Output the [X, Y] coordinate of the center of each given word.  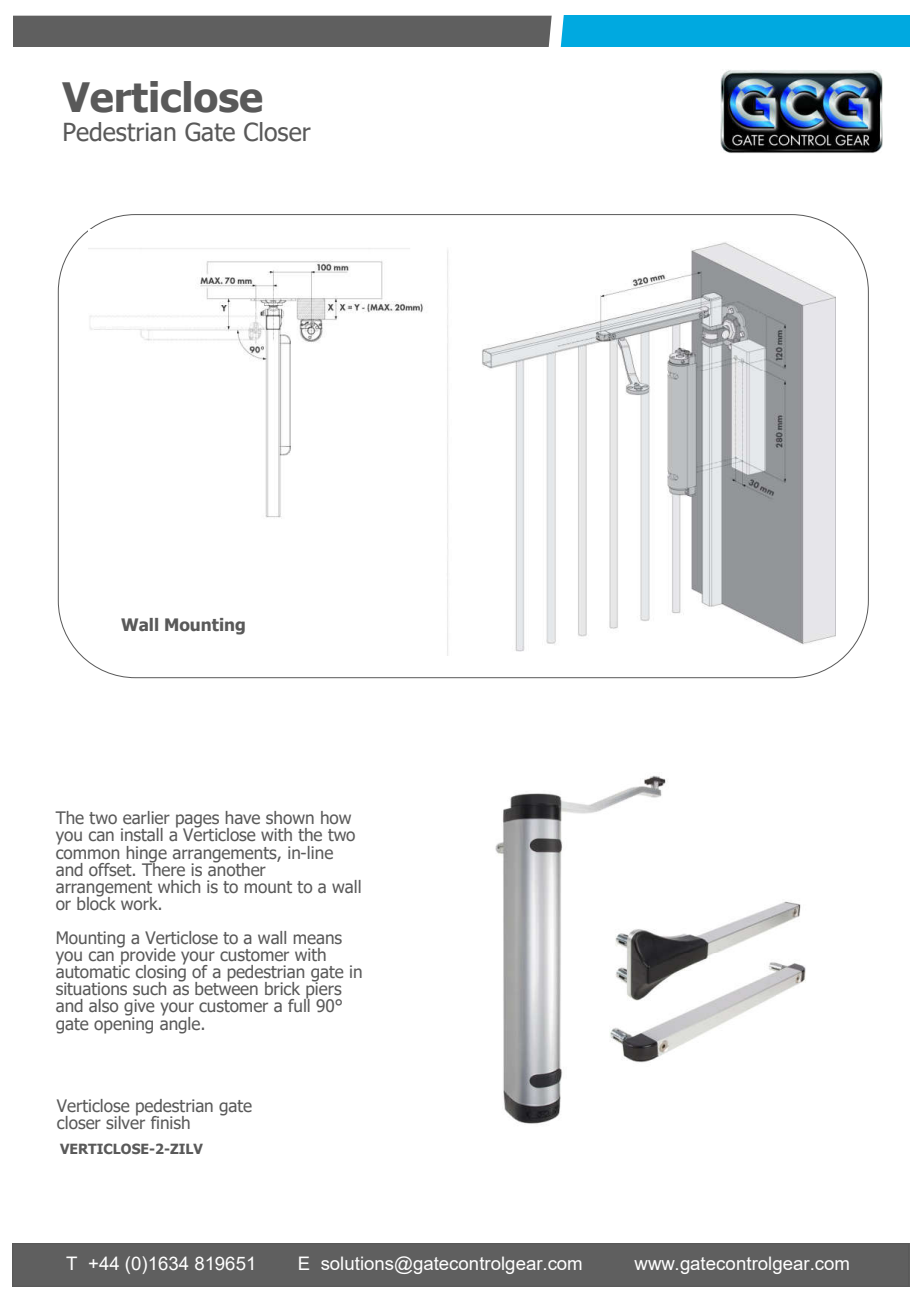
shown [290, 817]
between [226, 987]
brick [282, 988]
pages [197, 822]
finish [170, 1122]
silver [125, 1121]
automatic [93, 970]
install [142, 834]
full [299, 1004]
